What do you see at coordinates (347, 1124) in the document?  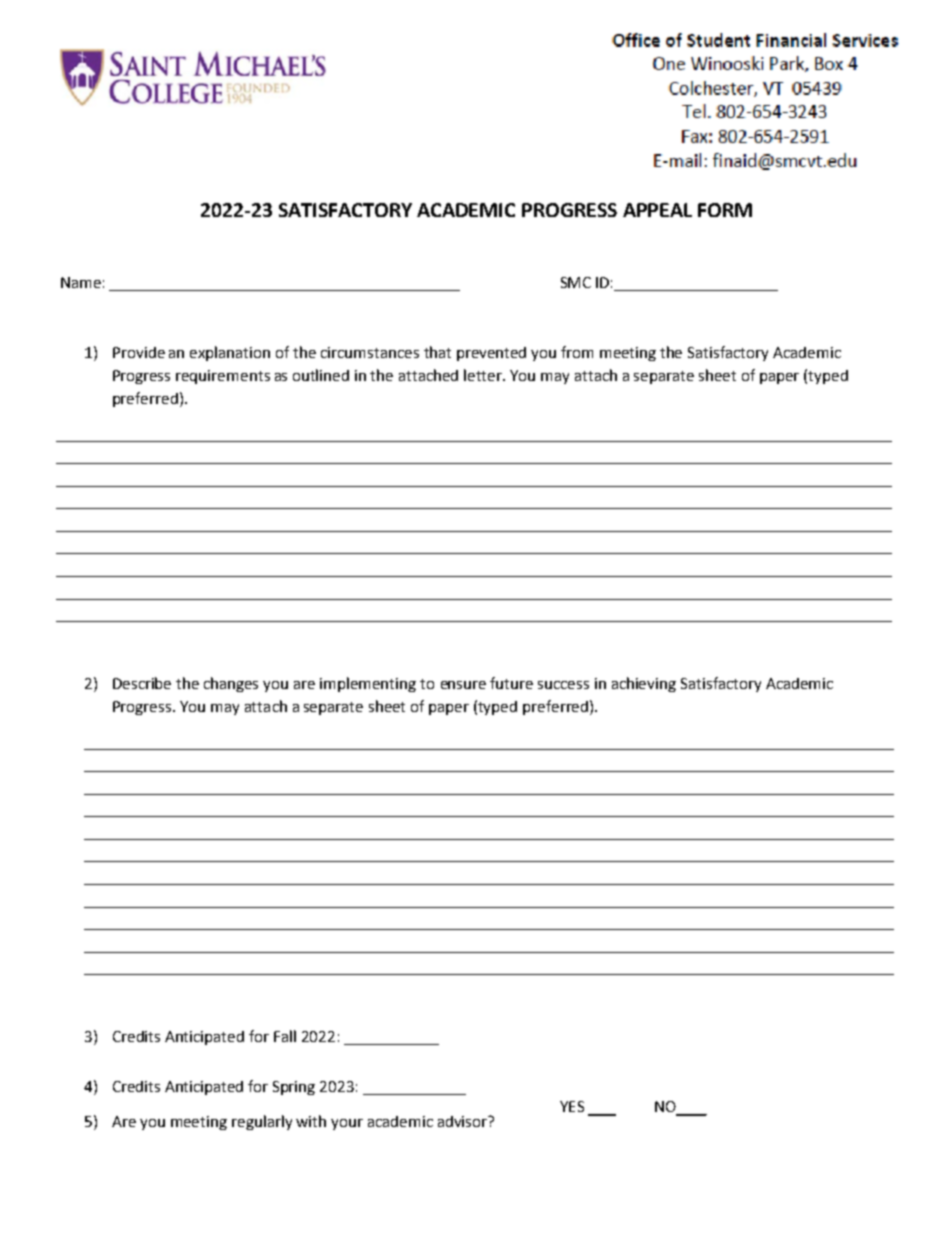 I see `your` at bounding box center [347, 1124].
